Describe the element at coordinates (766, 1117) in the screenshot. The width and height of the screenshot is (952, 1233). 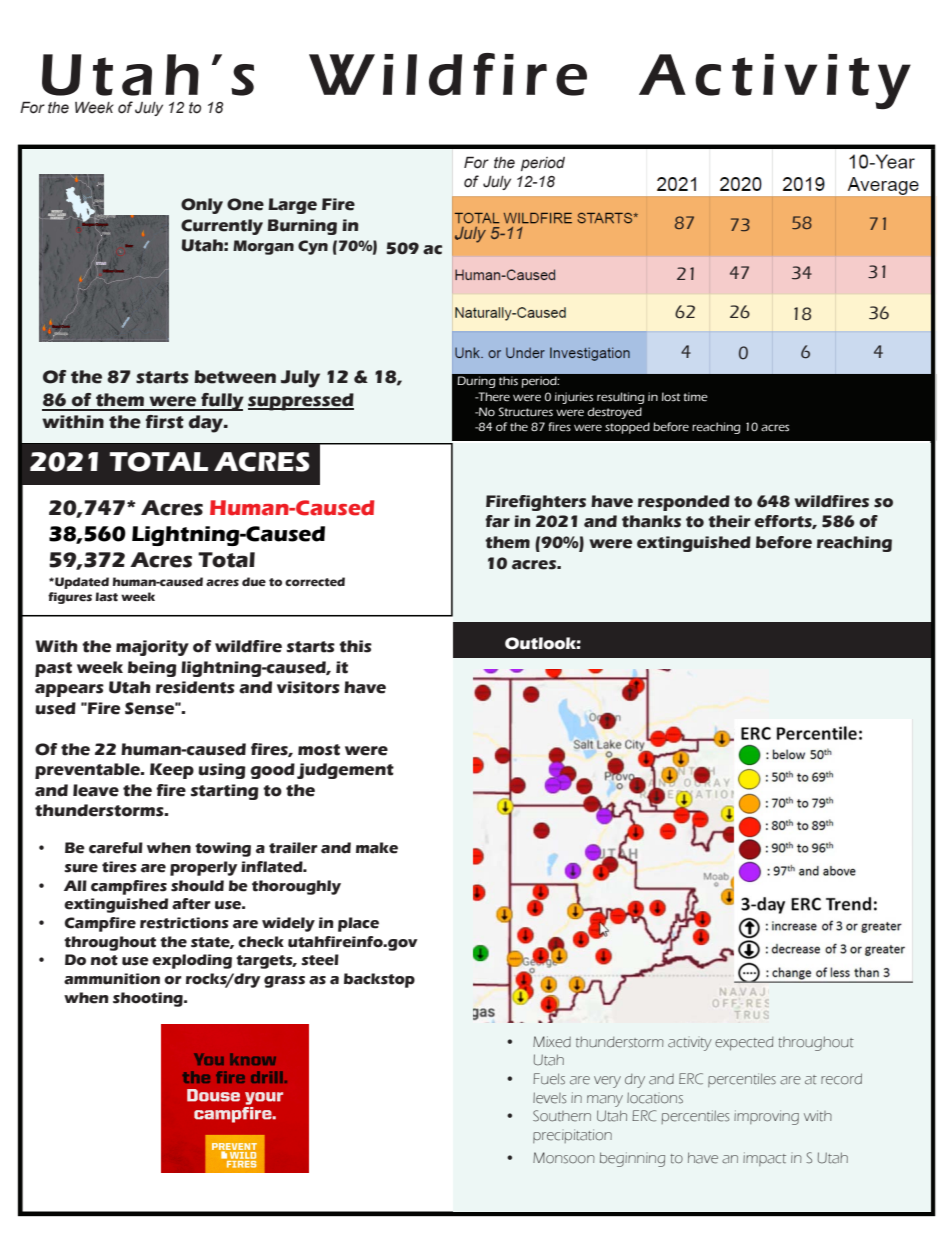
I see `improving` at that location.
